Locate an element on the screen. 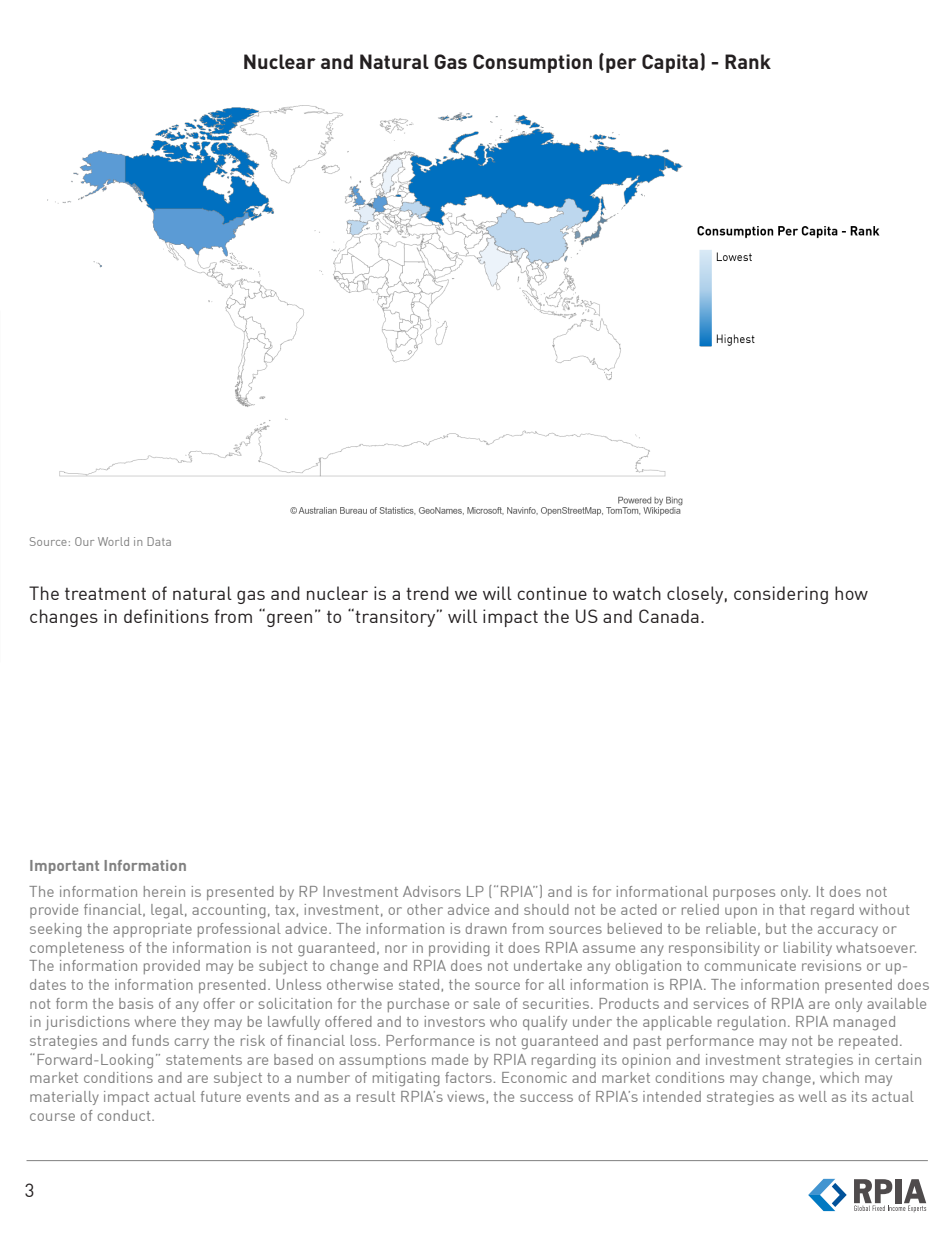 The width and height of the screenshot is (952, 1233). considering is located at coordinates (781, 595).
